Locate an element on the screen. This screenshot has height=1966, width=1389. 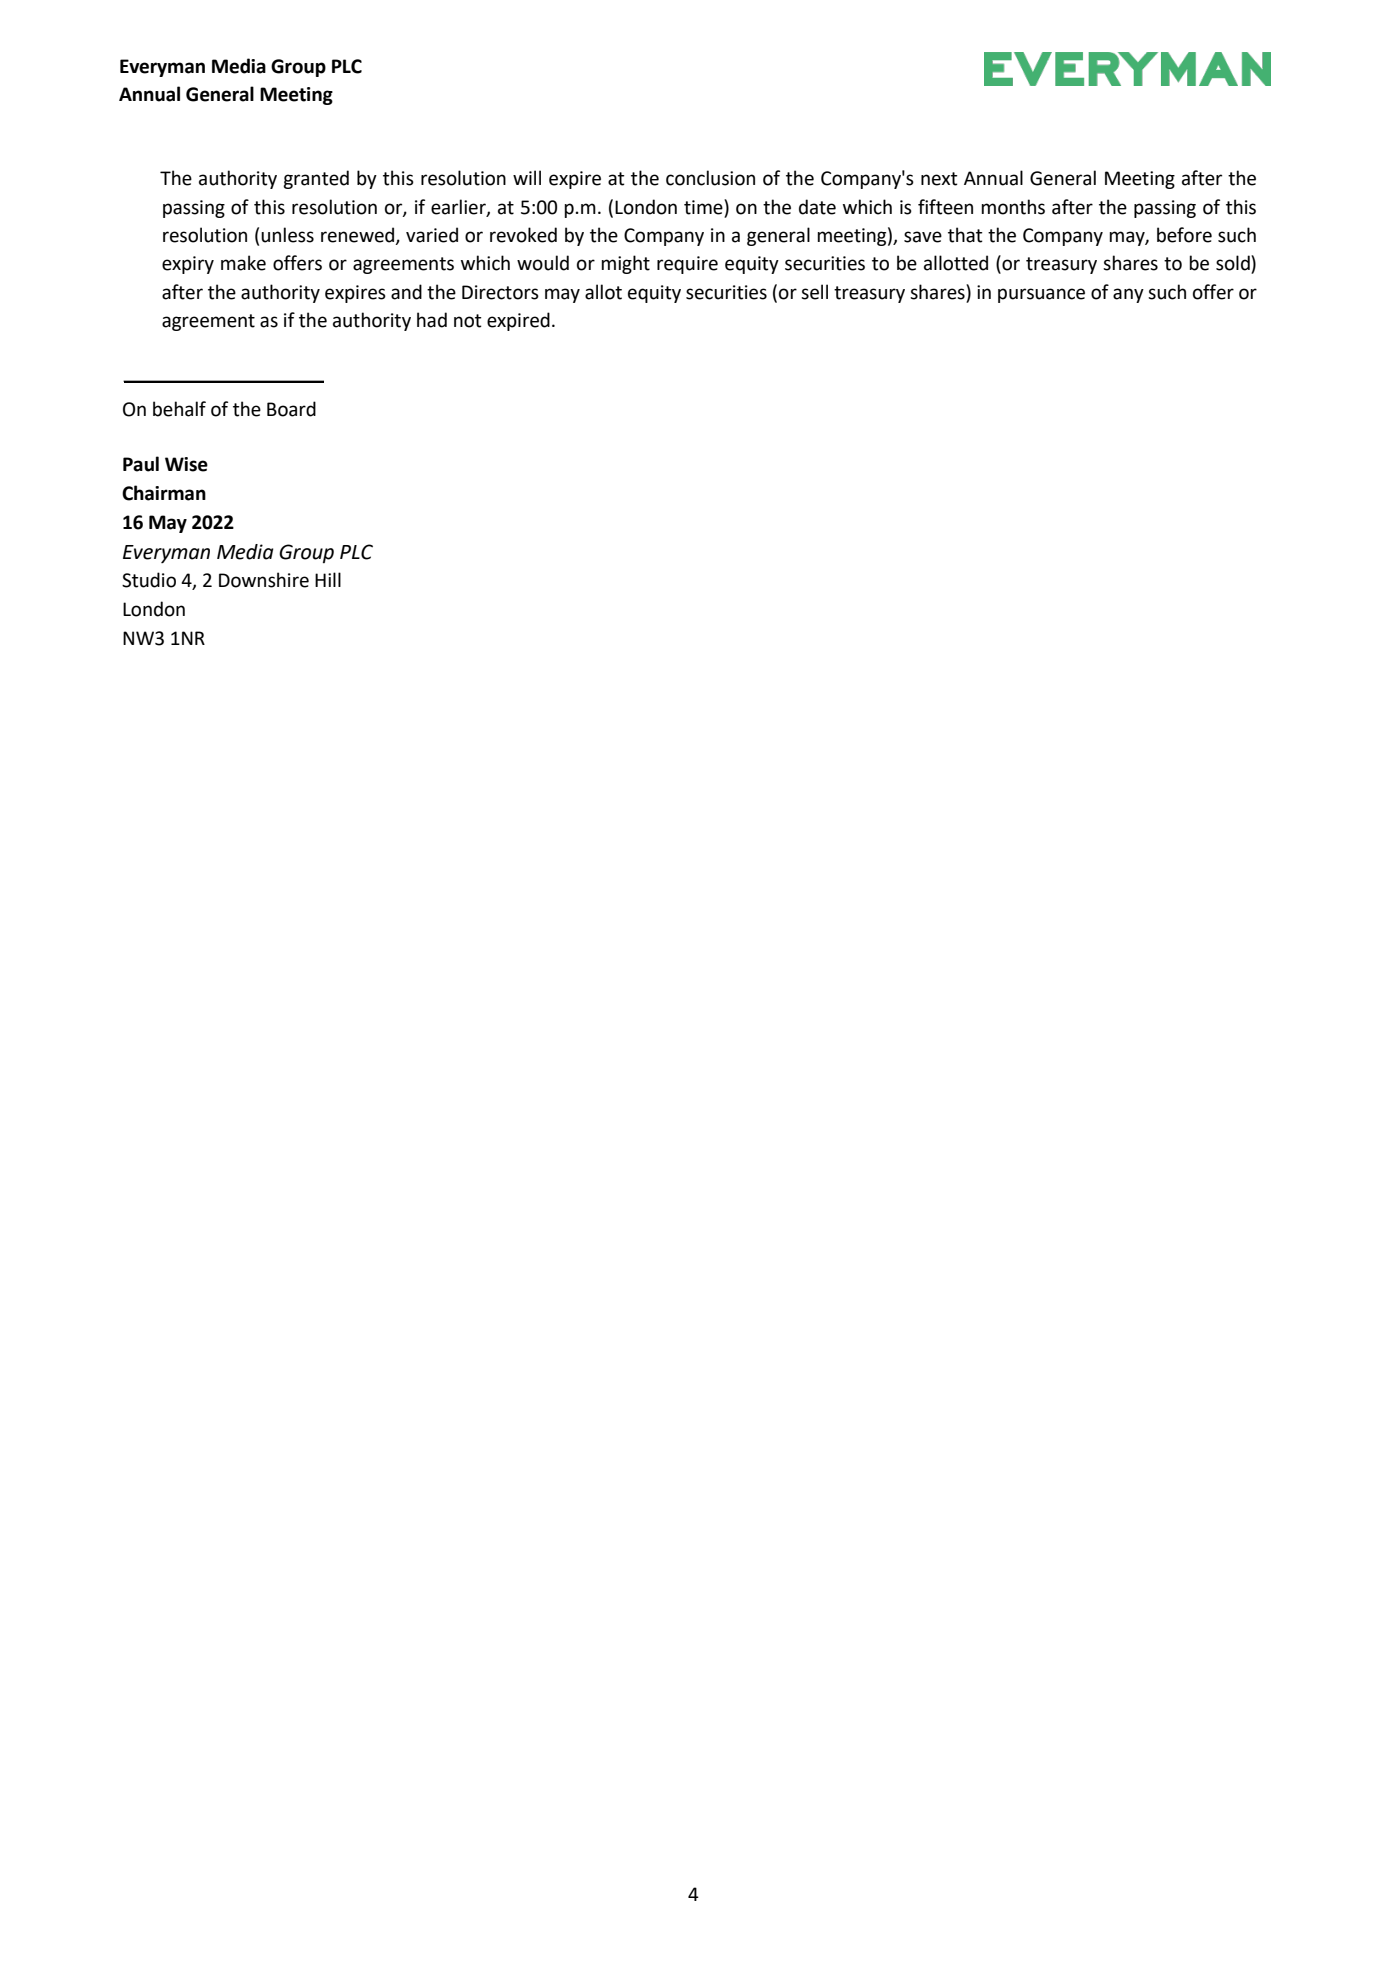
months is located at coordinates (1013, 207).
